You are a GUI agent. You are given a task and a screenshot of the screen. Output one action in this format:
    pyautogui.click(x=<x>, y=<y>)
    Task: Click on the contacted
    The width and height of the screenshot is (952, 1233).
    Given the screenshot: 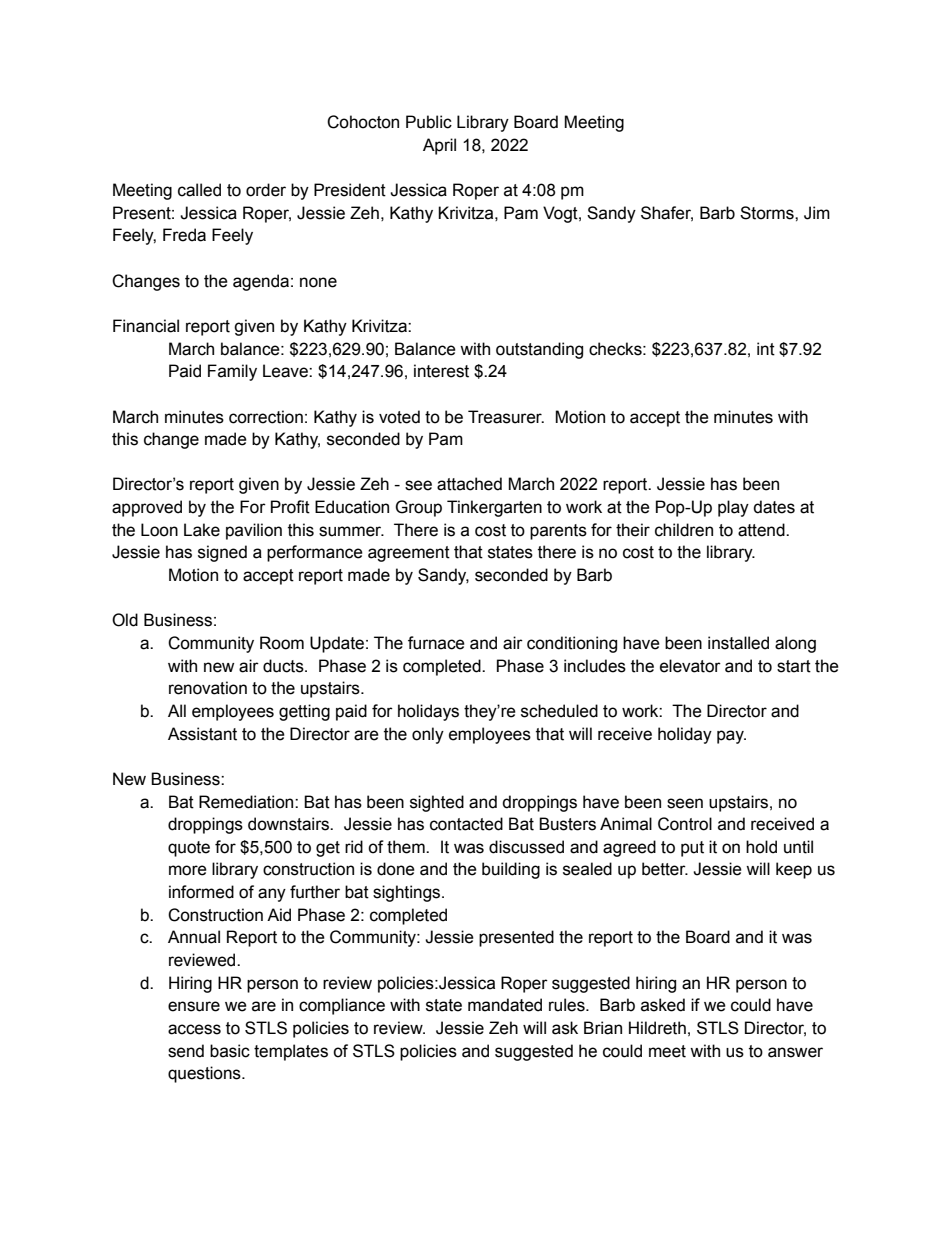 What is the action you would take?
    pyautogui.click(x=466, y=824)
